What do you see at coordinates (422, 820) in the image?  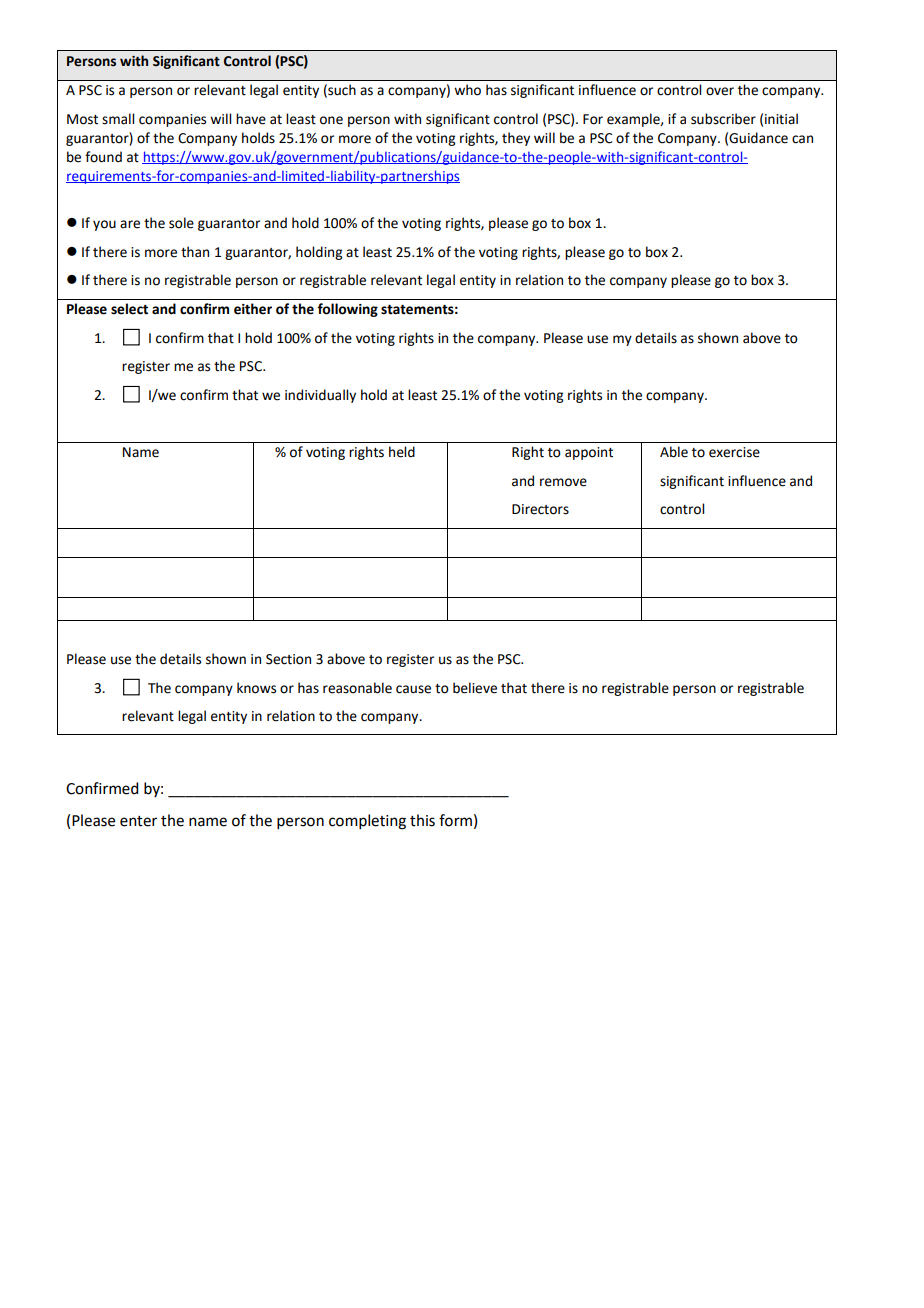 I see `this` at bounding box center [422, 820].
